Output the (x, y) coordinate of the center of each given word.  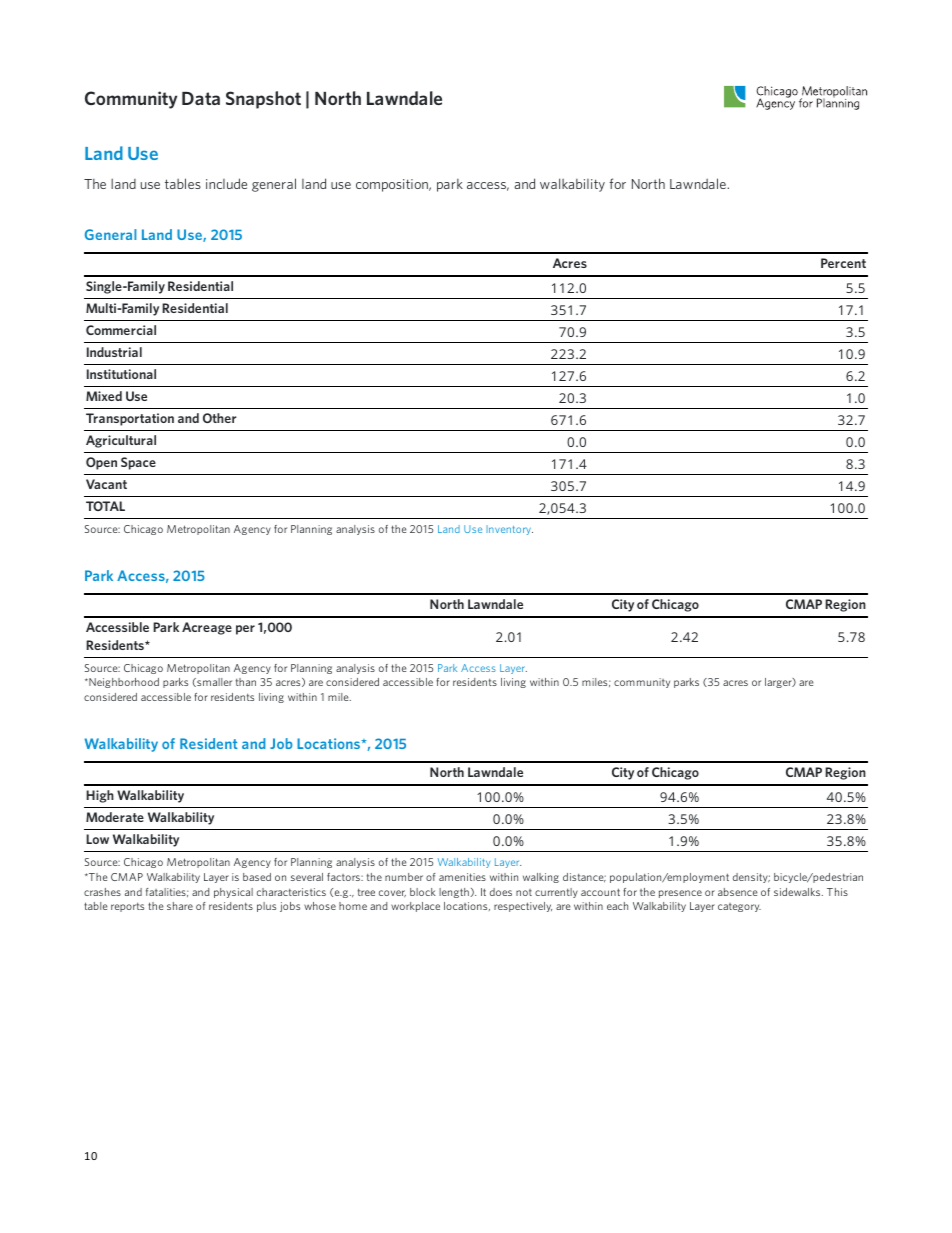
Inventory (509, 530)
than (246, 682)
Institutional (121, 374)
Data (201, 98)
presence (680, 894)
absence (738, 892)
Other (220, 418)
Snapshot (263, 100)
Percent (843, 263)
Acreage (207, 628)
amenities (462, 877)
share (180, 906)
